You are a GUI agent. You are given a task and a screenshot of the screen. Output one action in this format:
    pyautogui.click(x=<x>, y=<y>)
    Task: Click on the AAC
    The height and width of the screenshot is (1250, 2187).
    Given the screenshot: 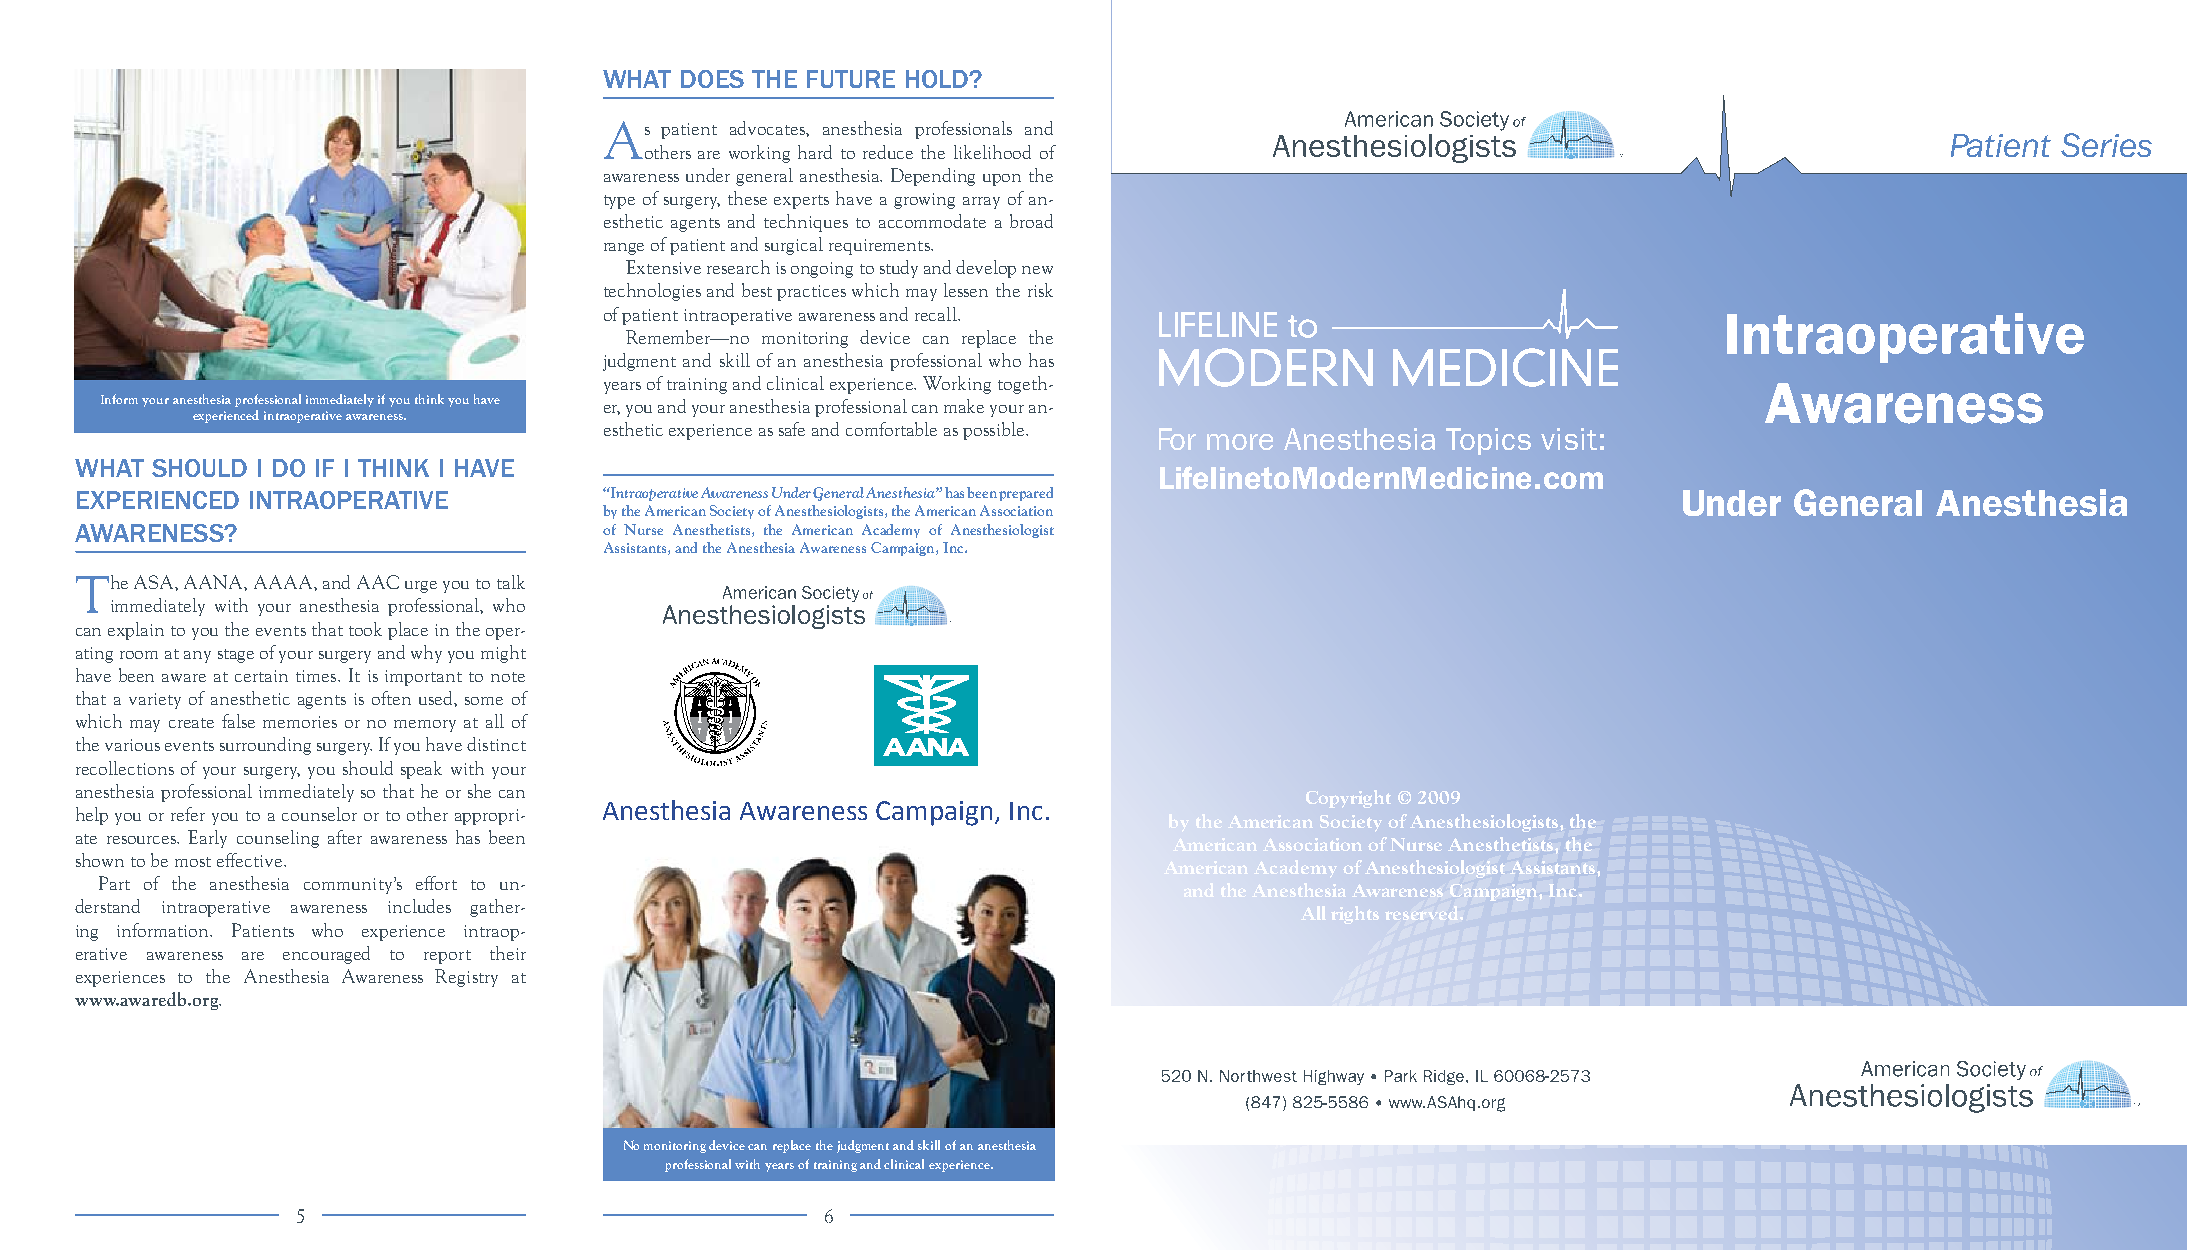 What is the action you would take?
    pyautogui.click(x=378, y=582)
